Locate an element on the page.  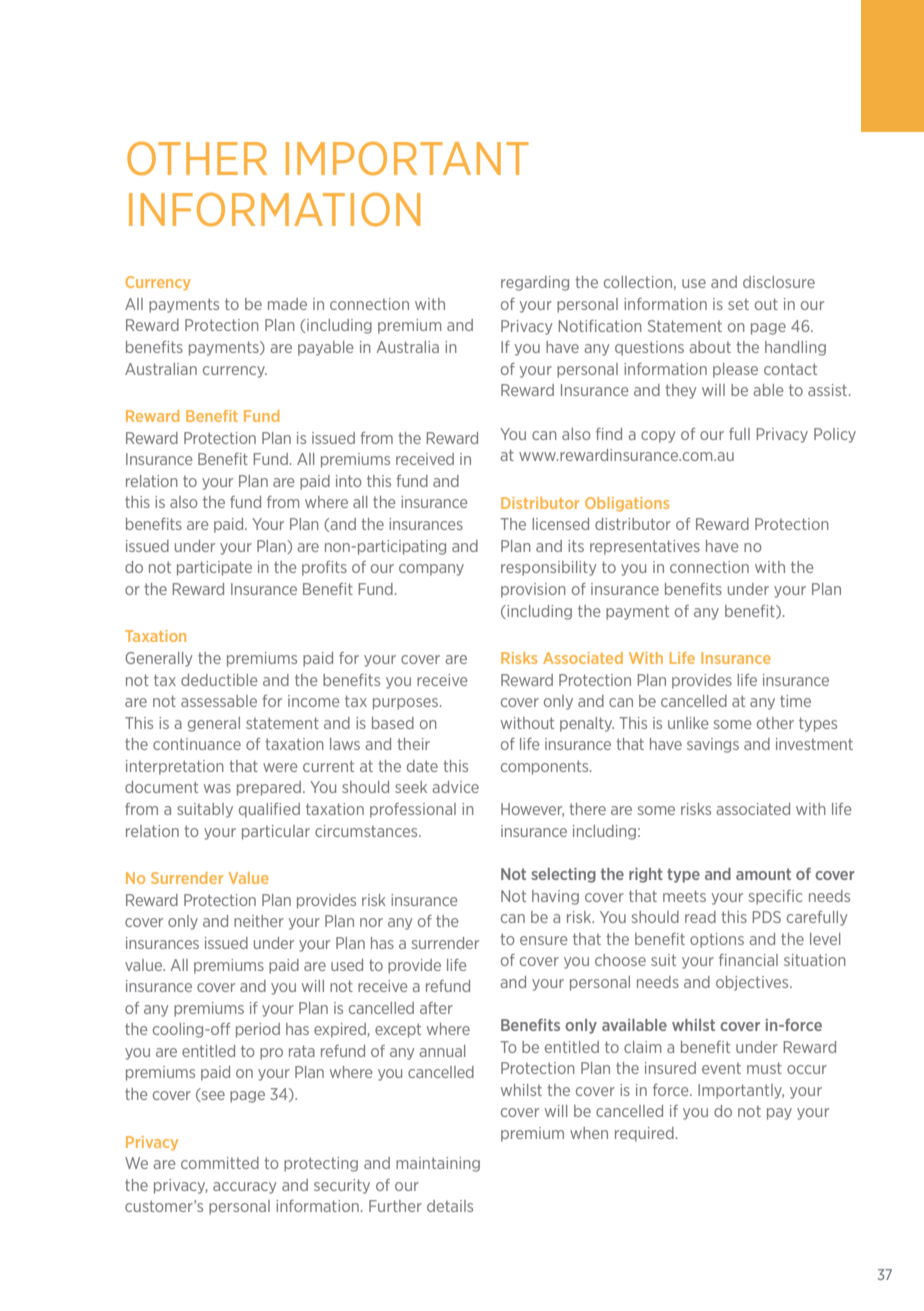
period is located at coordinates (258, 1030).
